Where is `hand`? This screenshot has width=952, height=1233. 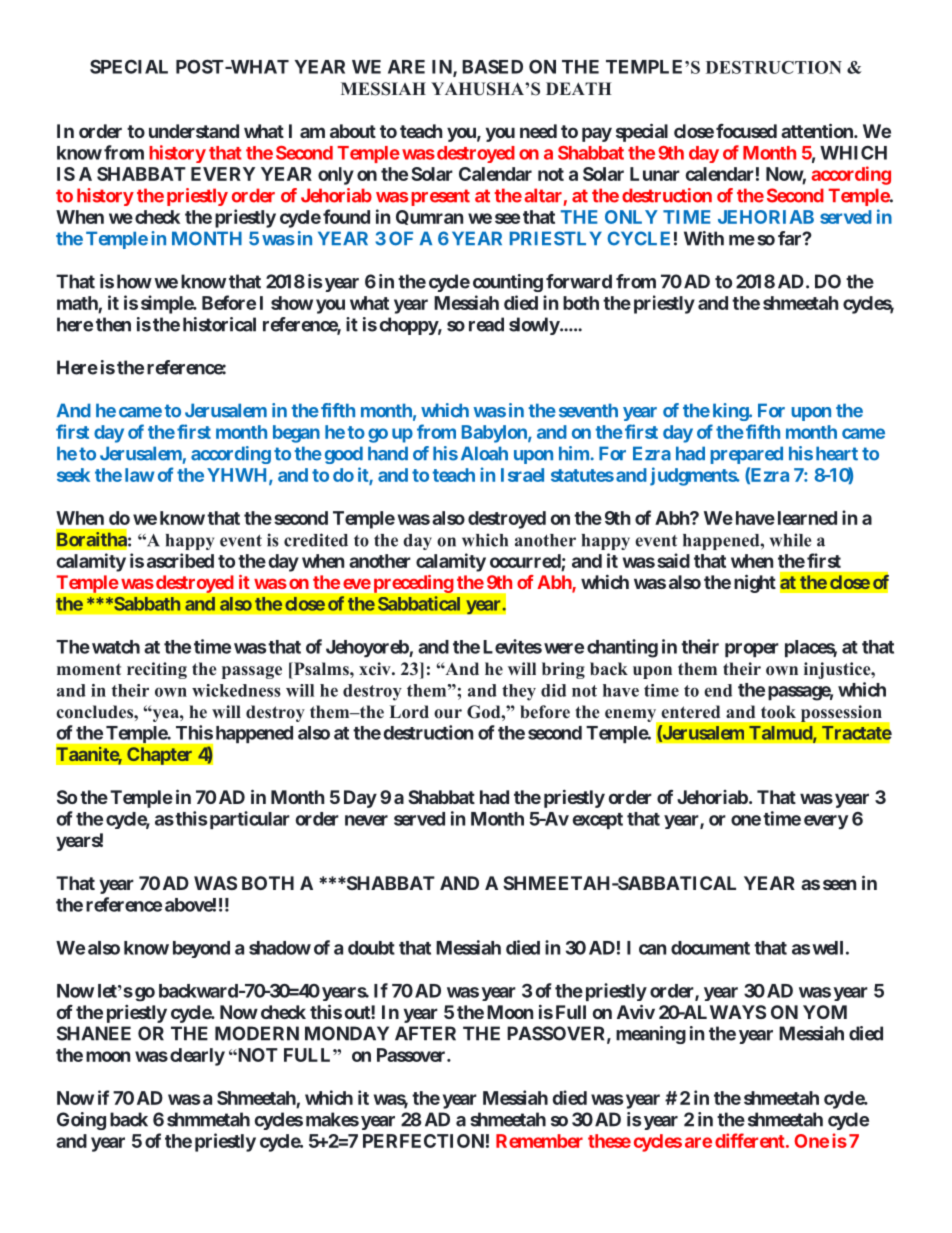 hand is located at coordinates (388, 453).
